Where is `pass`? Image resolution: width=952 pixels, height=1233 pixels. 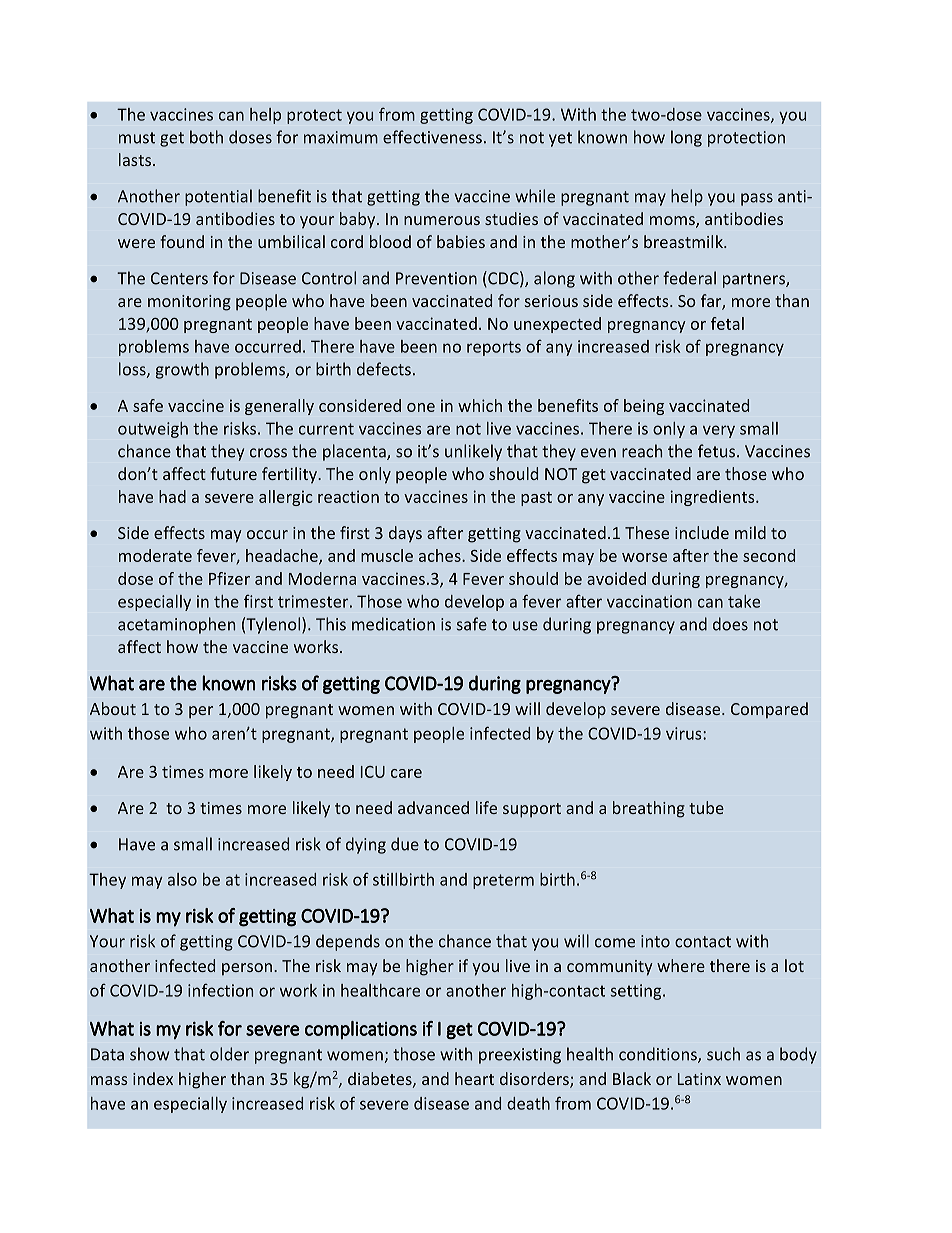 pass is located at coordinates (757, 199).
